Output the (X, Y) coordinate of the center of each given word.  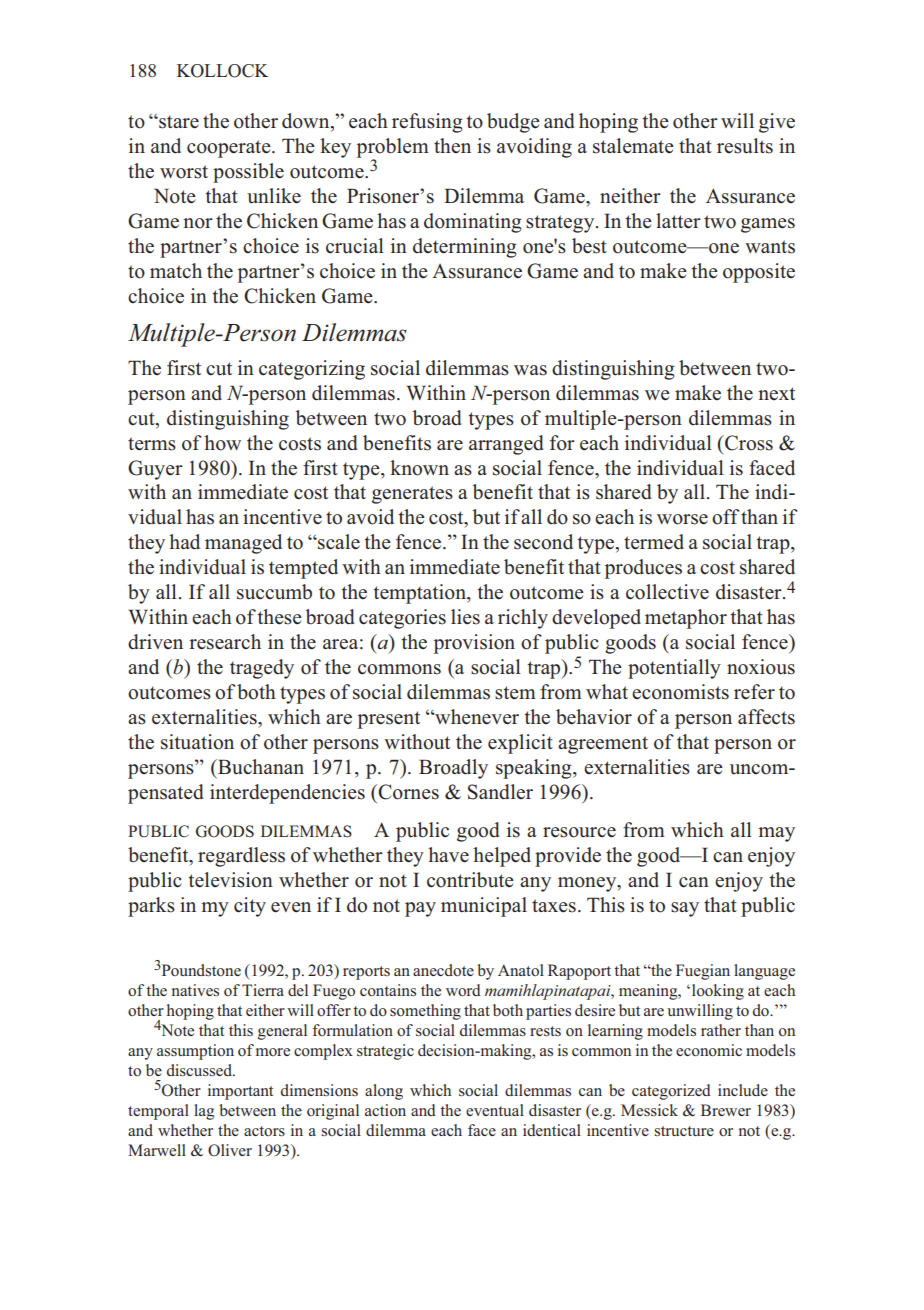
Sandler (500, 792)
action (385, 1110)
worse (682, 519)
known (419, 468)
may (776, 834)
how (222, 443)
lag (204, 1112)
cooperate (230, 149)
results (745, 146)
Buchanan (260, 767)
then (452, 145)
